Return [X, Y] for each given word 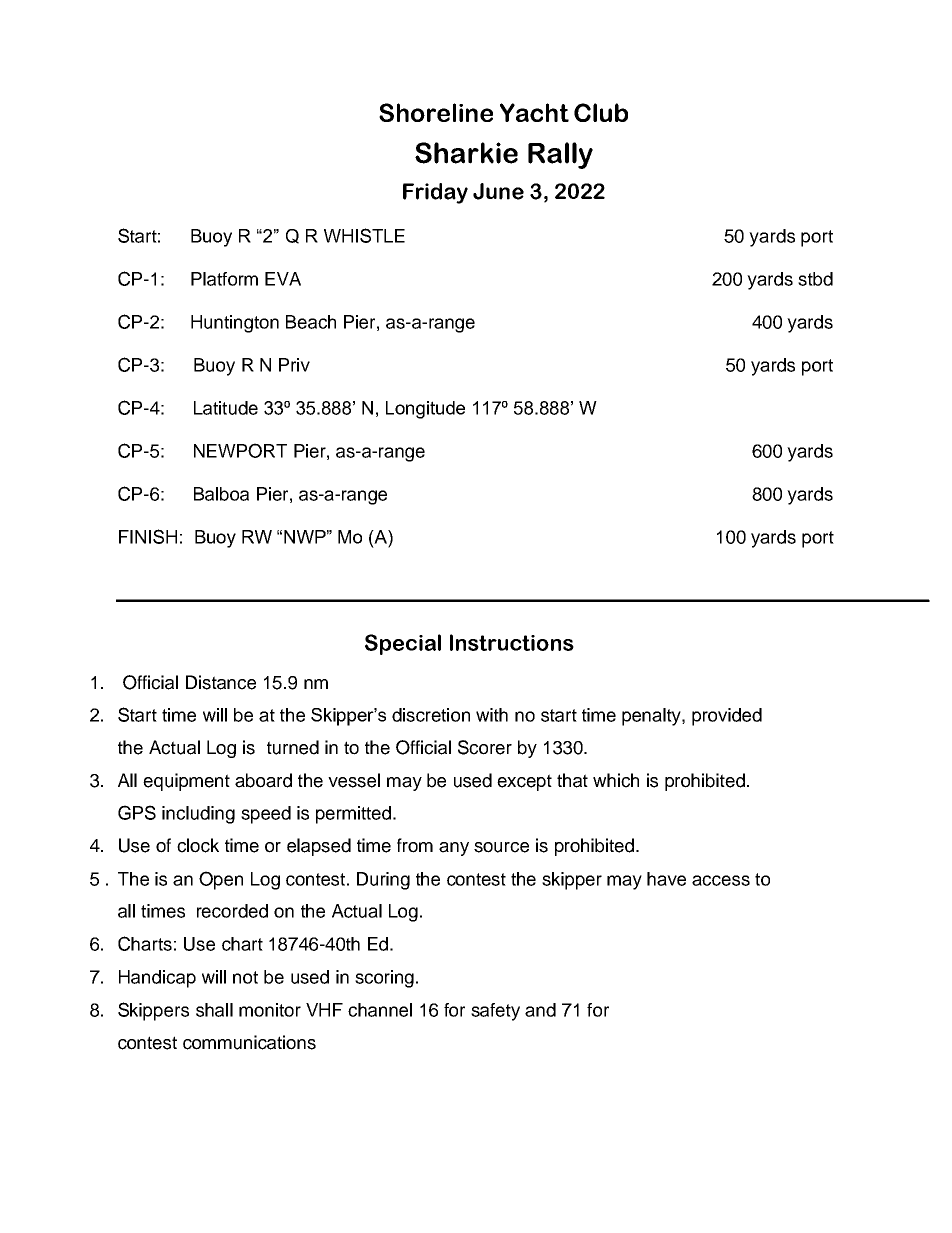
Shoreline [436, 112]
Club [601, 112]
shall [214, 1010]
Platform [224, 279]
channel [380, 1010]
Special [403, 644]
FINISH [148, 536]
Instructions [512, 642]
